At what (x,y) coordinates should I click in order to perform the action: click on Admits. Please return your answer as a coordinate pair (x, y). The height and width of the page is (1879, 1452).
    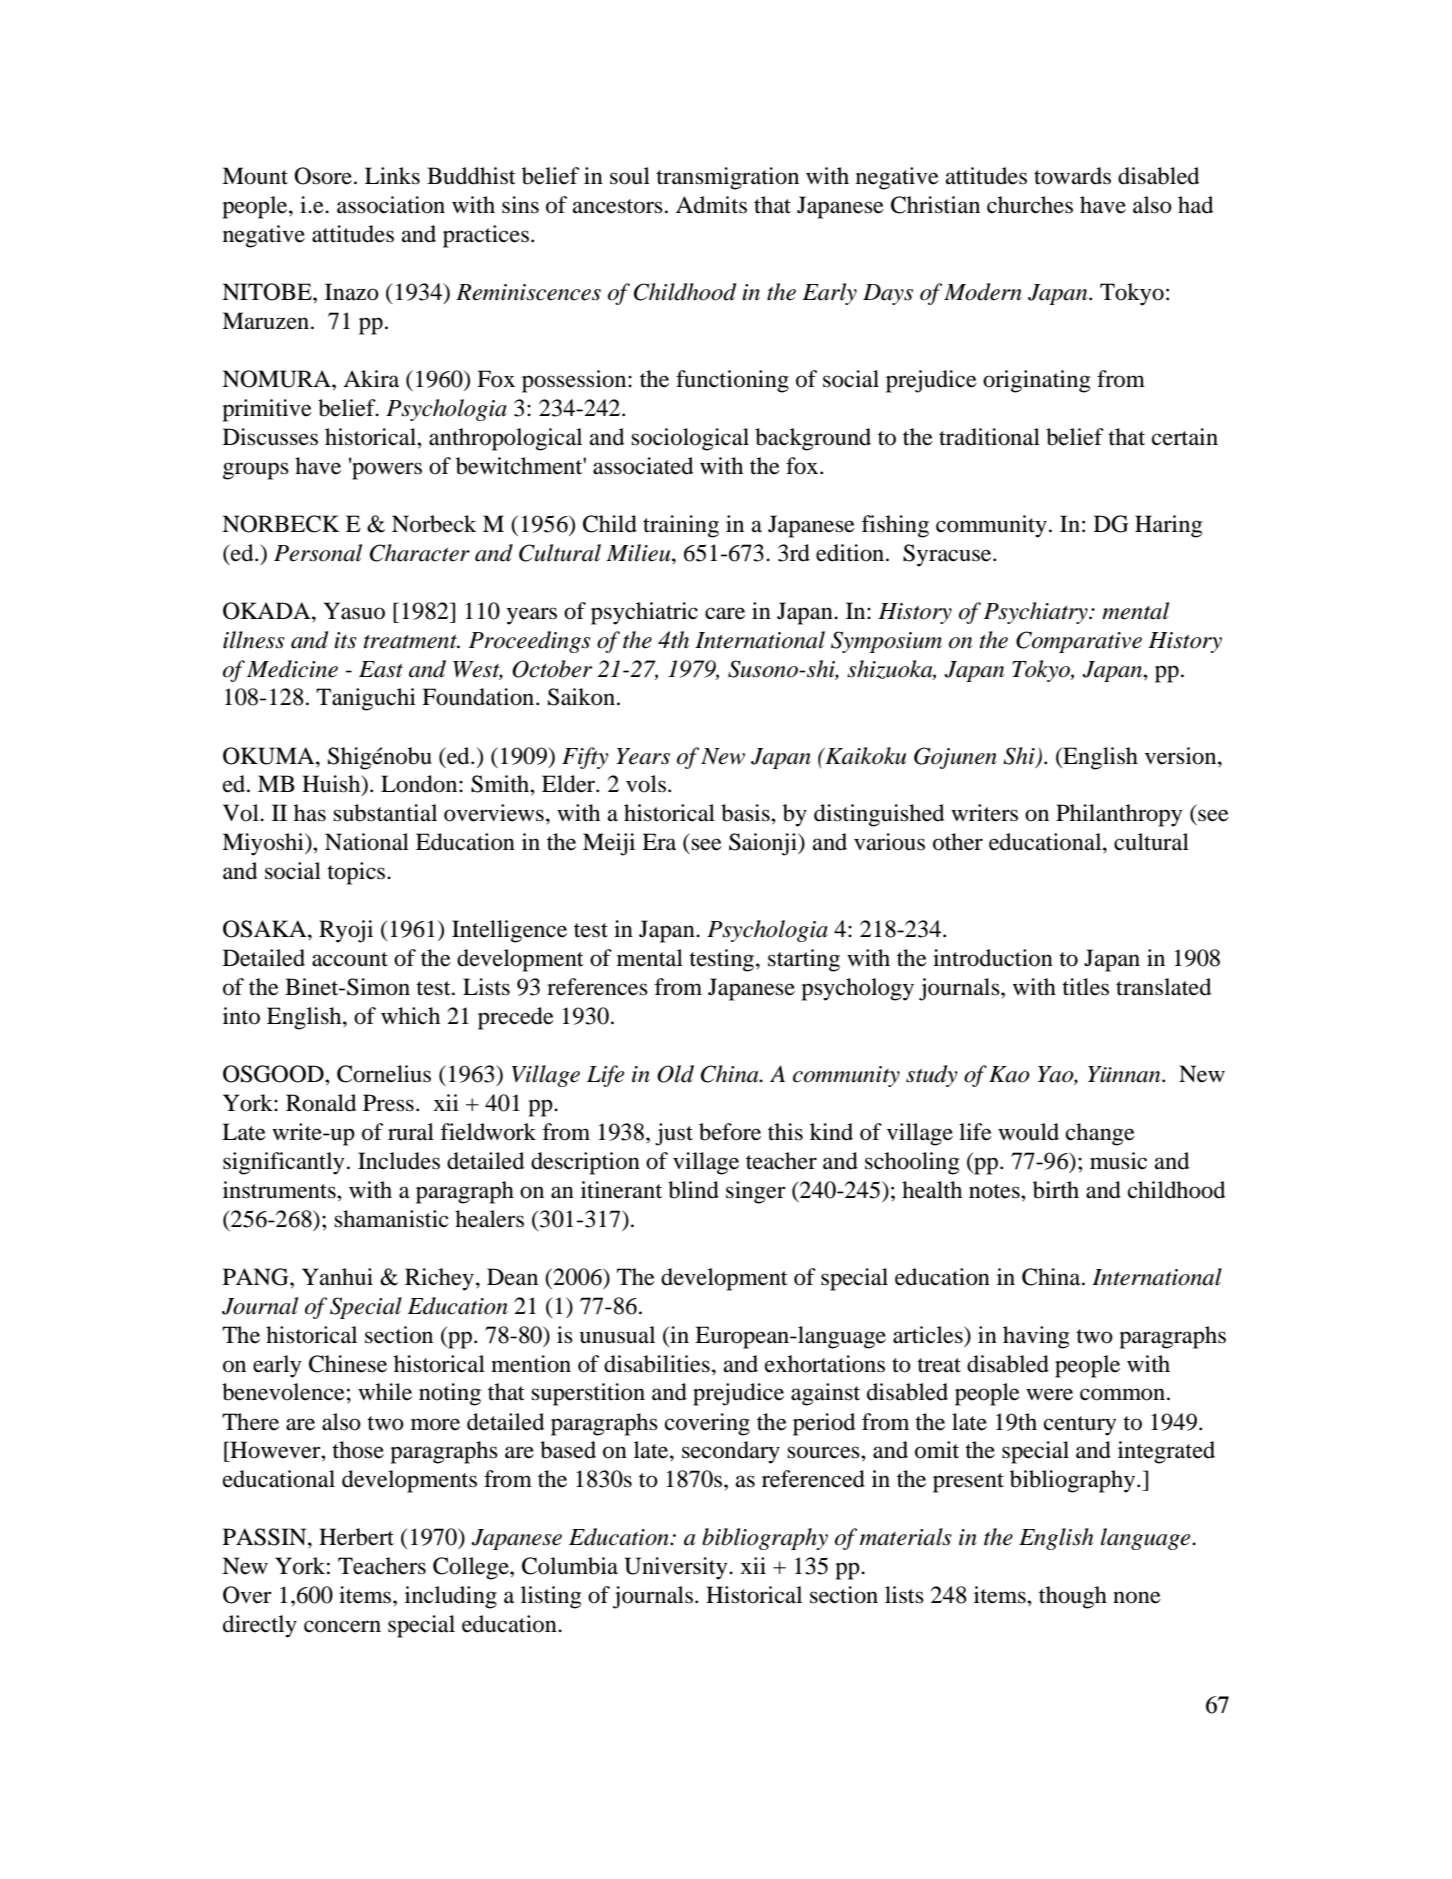
    Looking at the image, I should click on (711, 205).
